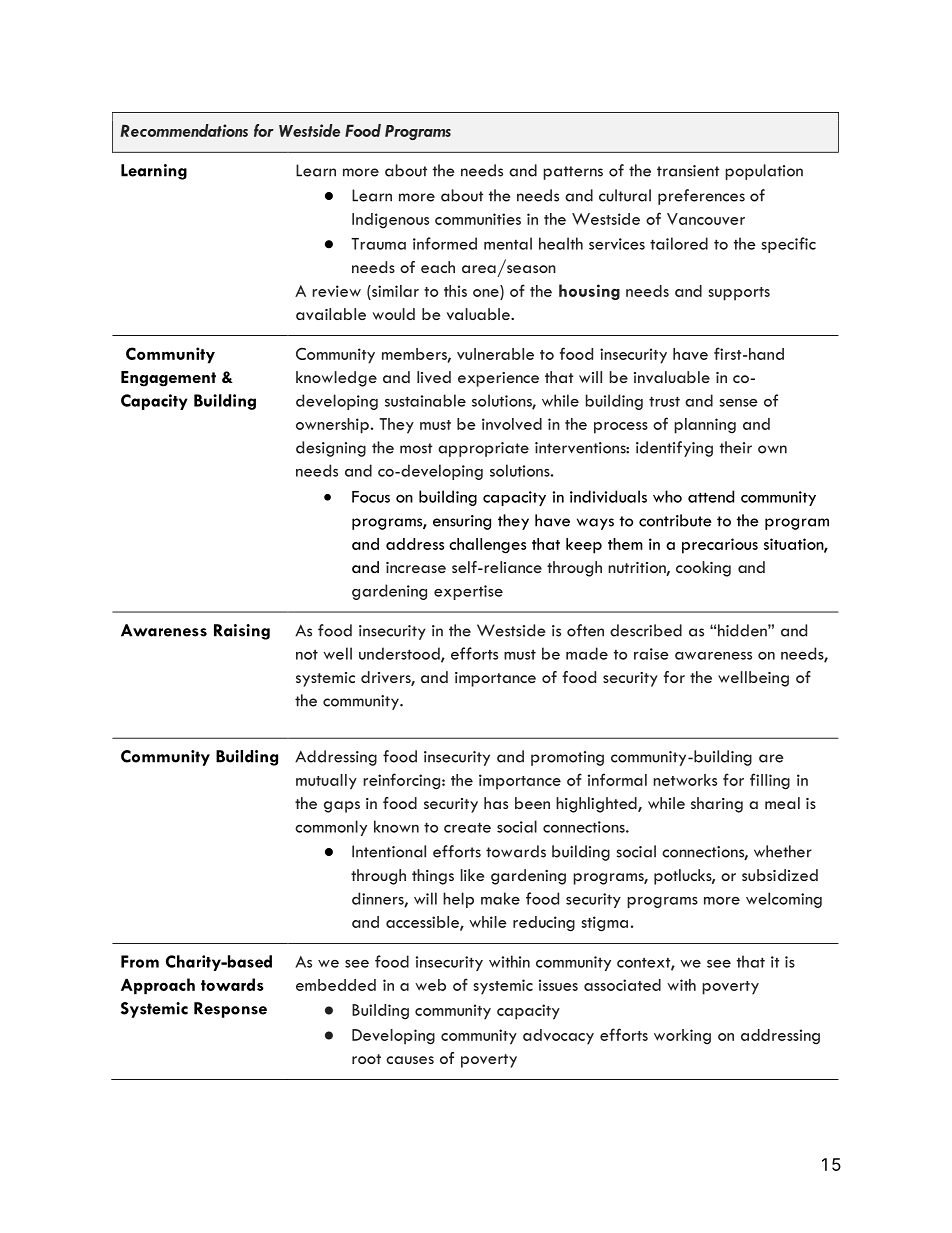 Image resolution: width=952 pixels, height=1233 pixels. What do you see at coordinates (688, 171) in the screenshot?
I see `transient` at bounding box center [688, 171].
